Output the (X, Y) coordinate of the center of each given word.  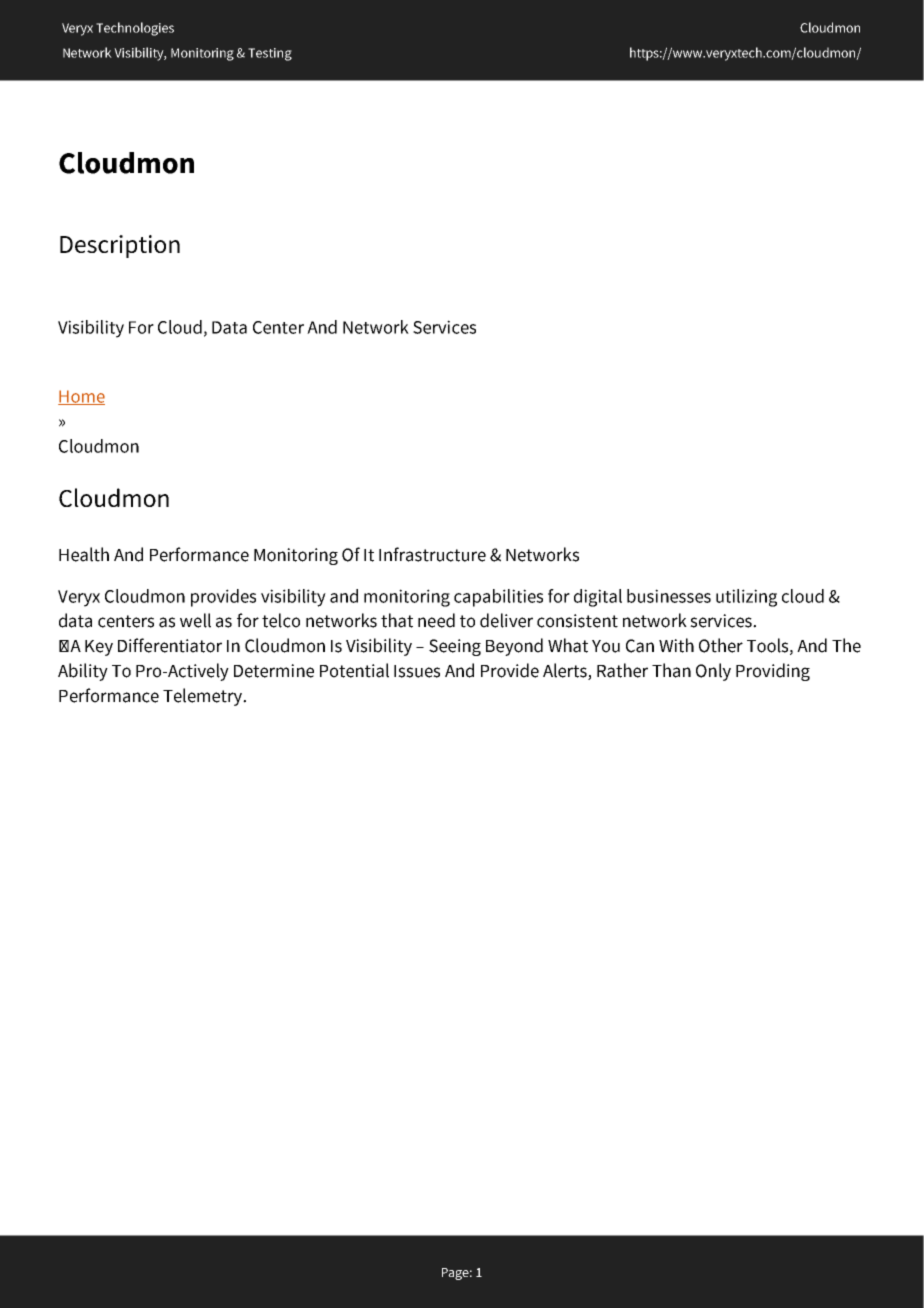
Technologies (135, 29)
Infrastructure (432, 554)
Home (81, 397)
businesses (669, 596)
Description (120, 246)
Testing (270, 54)
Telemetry (204, 697)
